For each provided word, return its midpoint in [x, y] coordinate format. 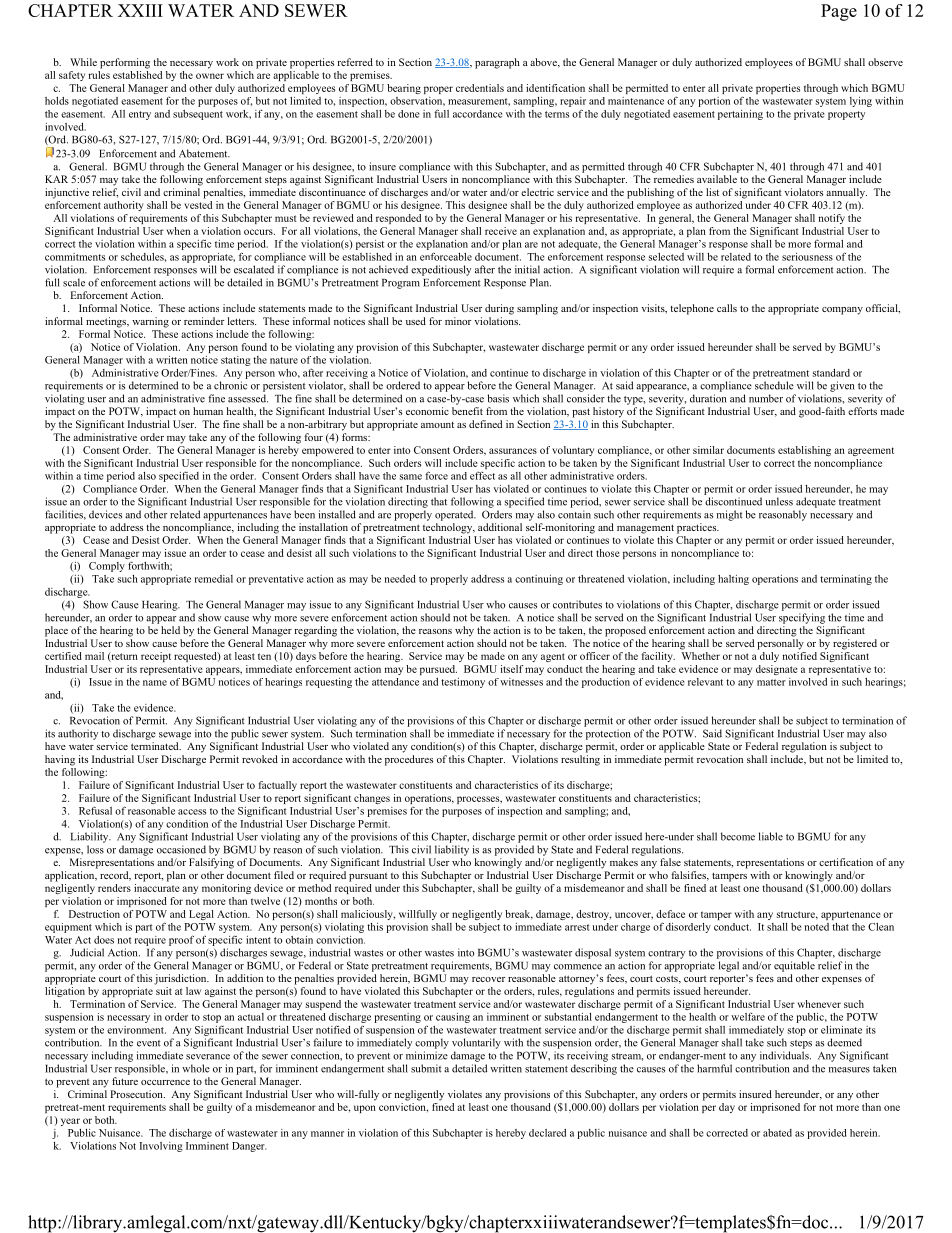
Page [839, 12]
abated [777, 1133]
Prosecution [137, 1094]
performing [125, 63]
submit [426, 1068]
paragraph [497, 63]
